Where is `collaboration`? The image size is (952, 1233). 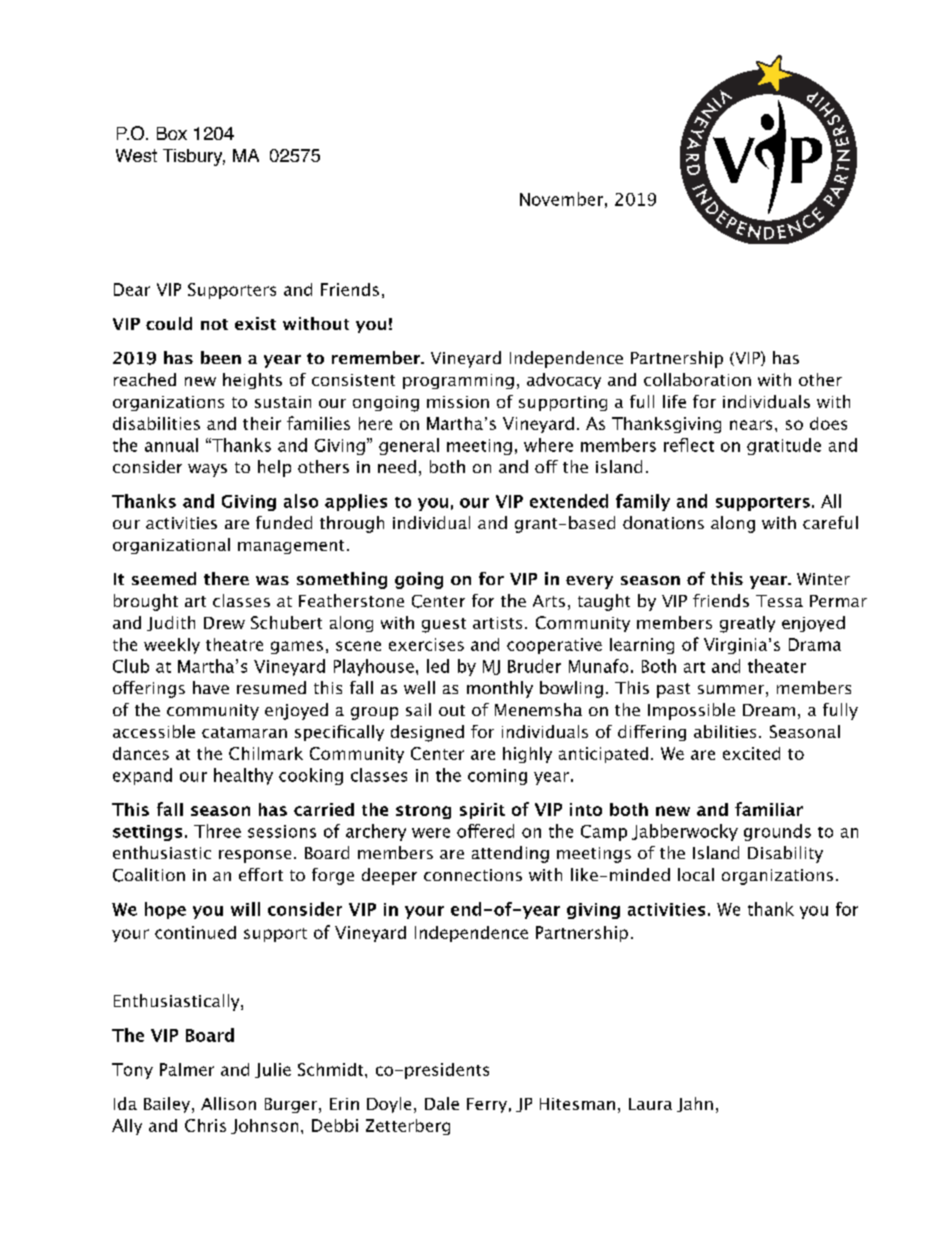 collaboration is located at coordinates (697, 379).
